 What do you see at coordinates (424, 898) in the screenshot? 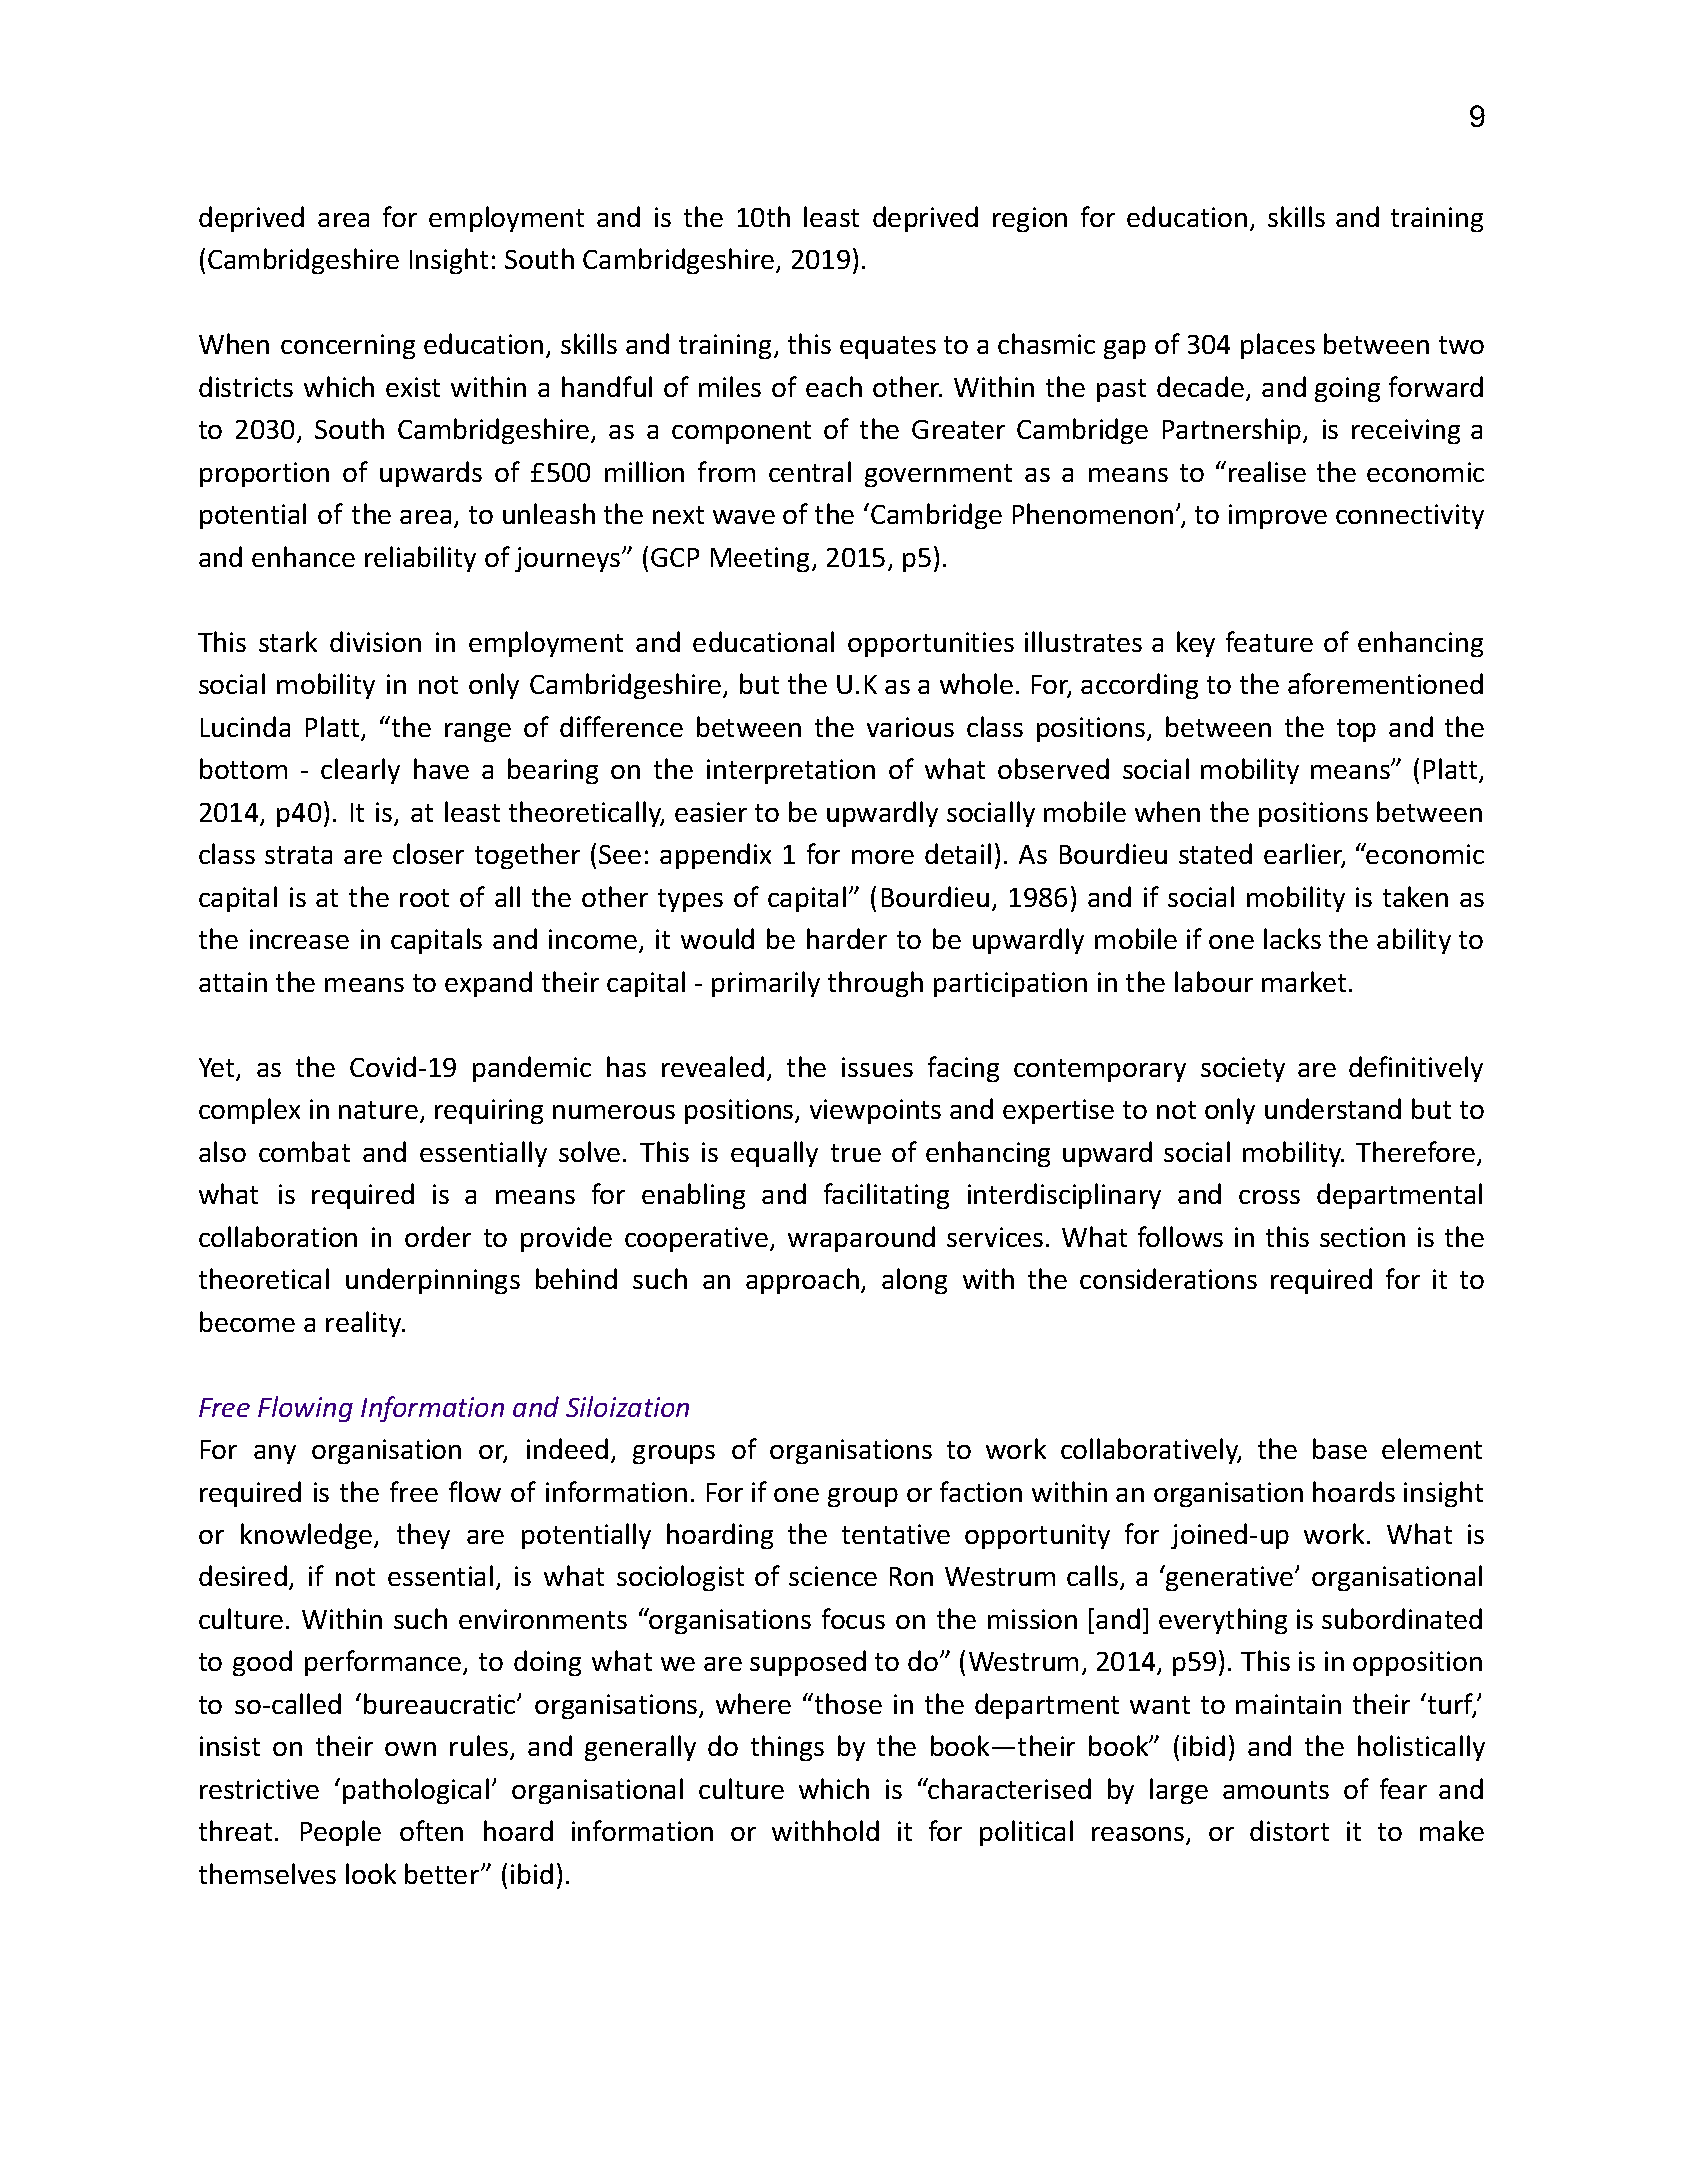
I see `root` at bounding box center [424, 898].
